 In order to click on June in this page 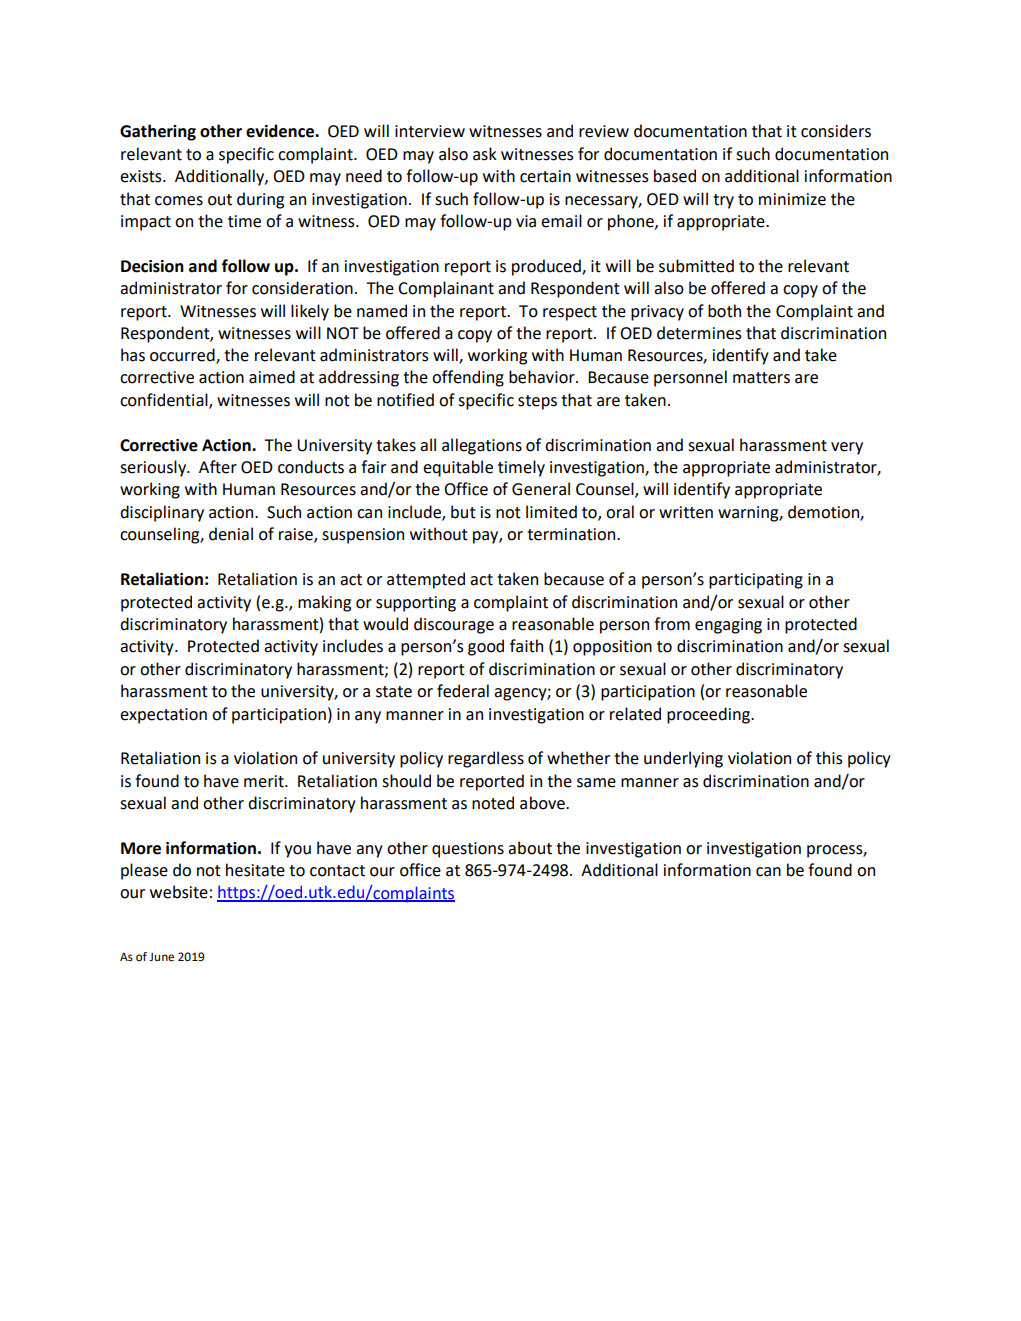, I will do `click(161, 957)`.
